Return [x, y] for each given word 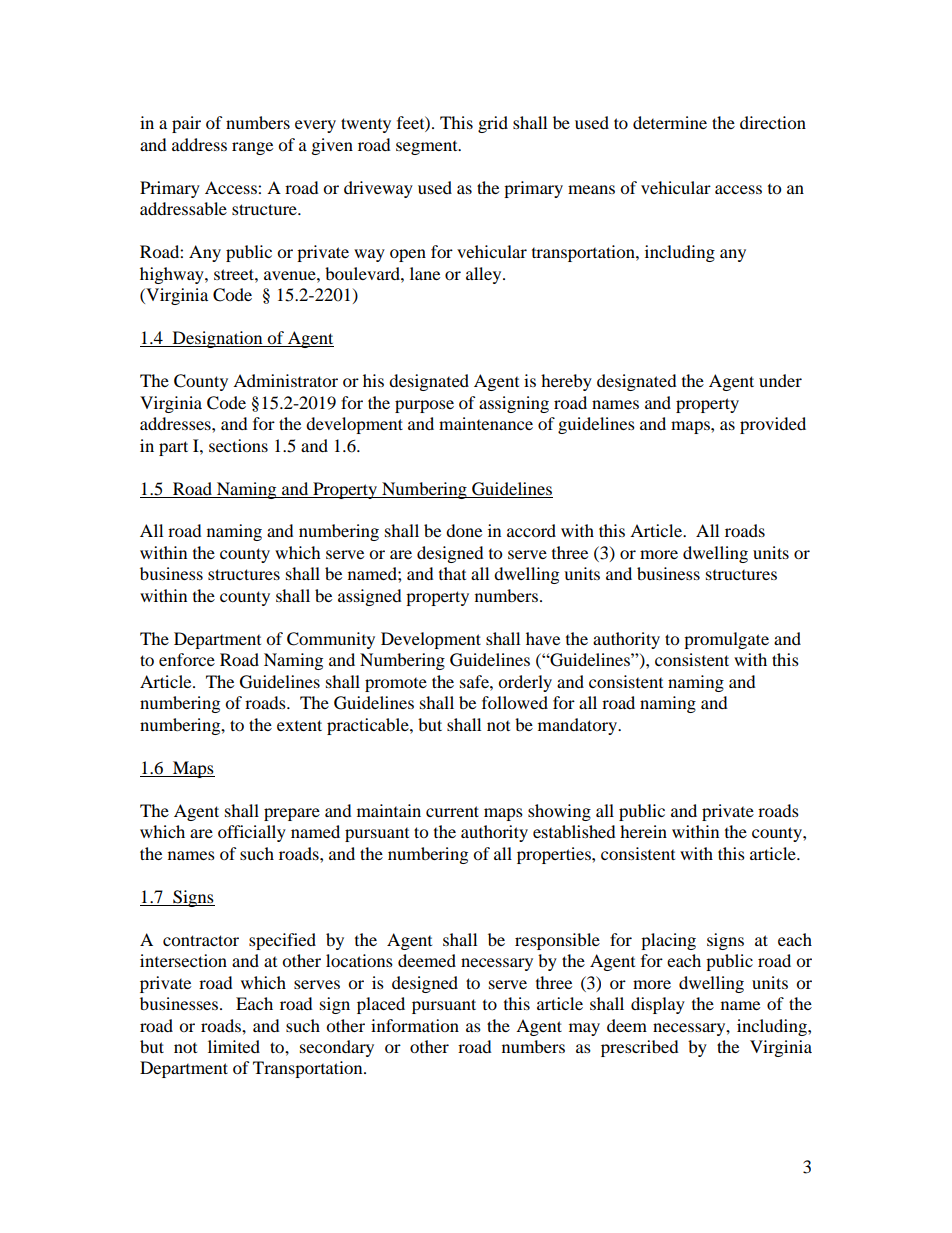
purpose [424, 406]
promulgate [726, 640]
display [658, 1005]
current [452, 811]
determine [670, 122]
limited [234, 1046]
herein [643, 831]
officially [252, 833]
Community [331, 640]
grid [493, 124]
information [415, 1025]
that [452, 573]
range [252, 148]
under [780, 380]
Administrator [285, 380]
